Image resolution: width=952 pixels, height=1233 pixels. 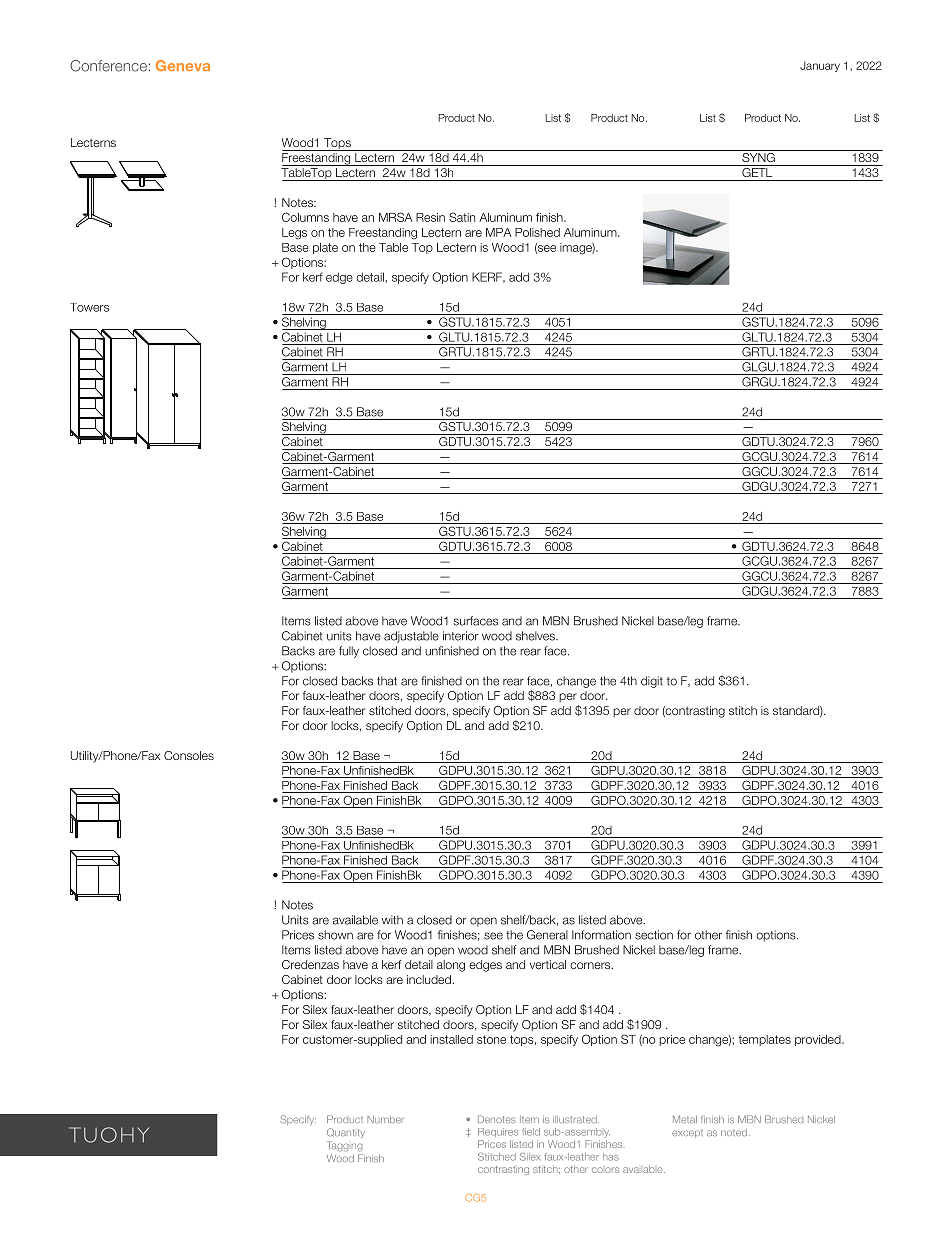 I want to click on fully, so click(x=349, y=652).
